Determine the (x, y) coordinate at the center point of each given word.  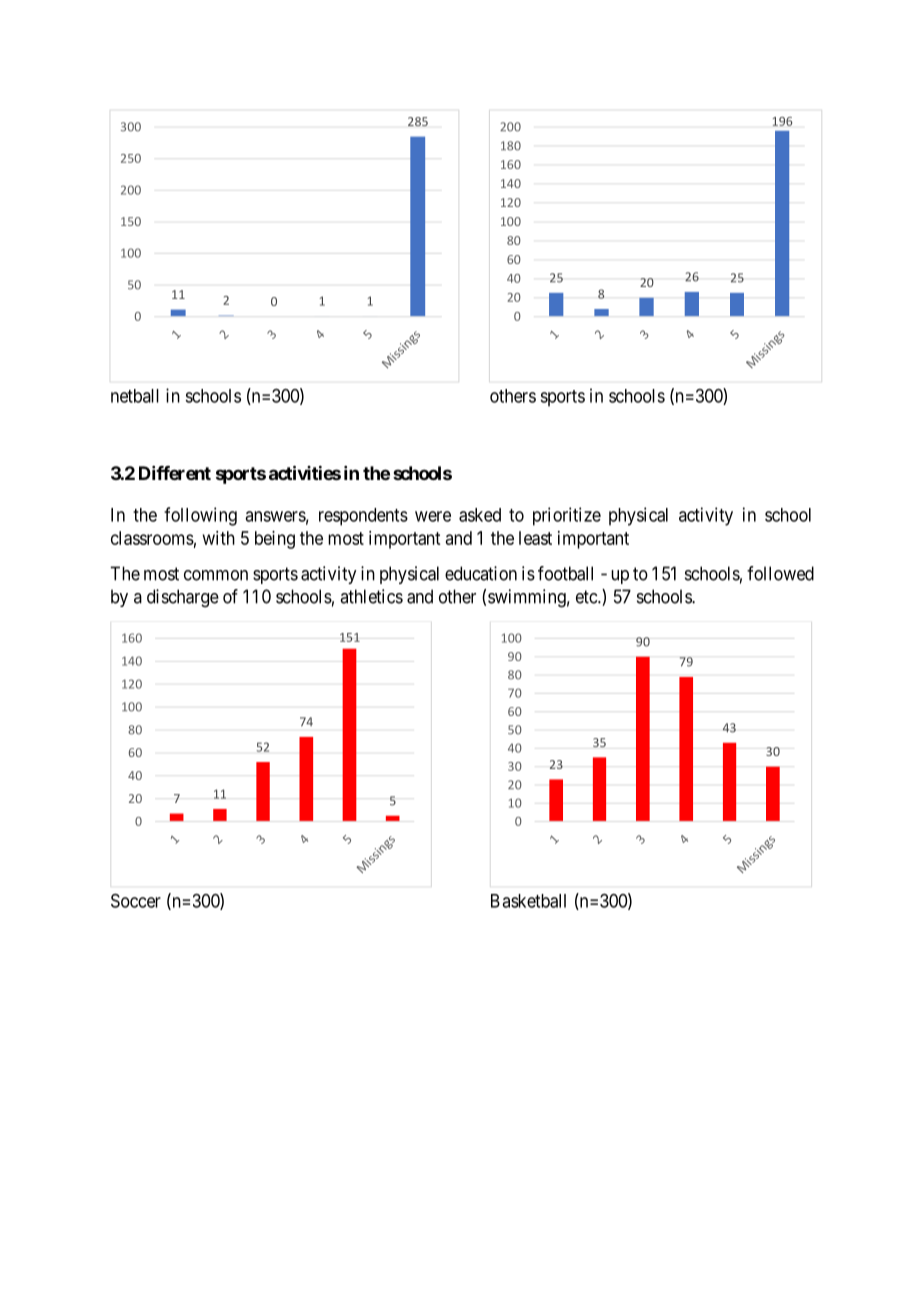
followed (780, 573)
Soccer (136, 901)
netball (135, 396)
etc (587, 597)
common (216, 575)
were (433, 516)
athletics (371, 596)
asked (480, 515)
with (219, 538)
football (565, 573)
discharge (183, 598)
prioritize (567, 516)
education (481, 573)
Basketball (528, 901)
